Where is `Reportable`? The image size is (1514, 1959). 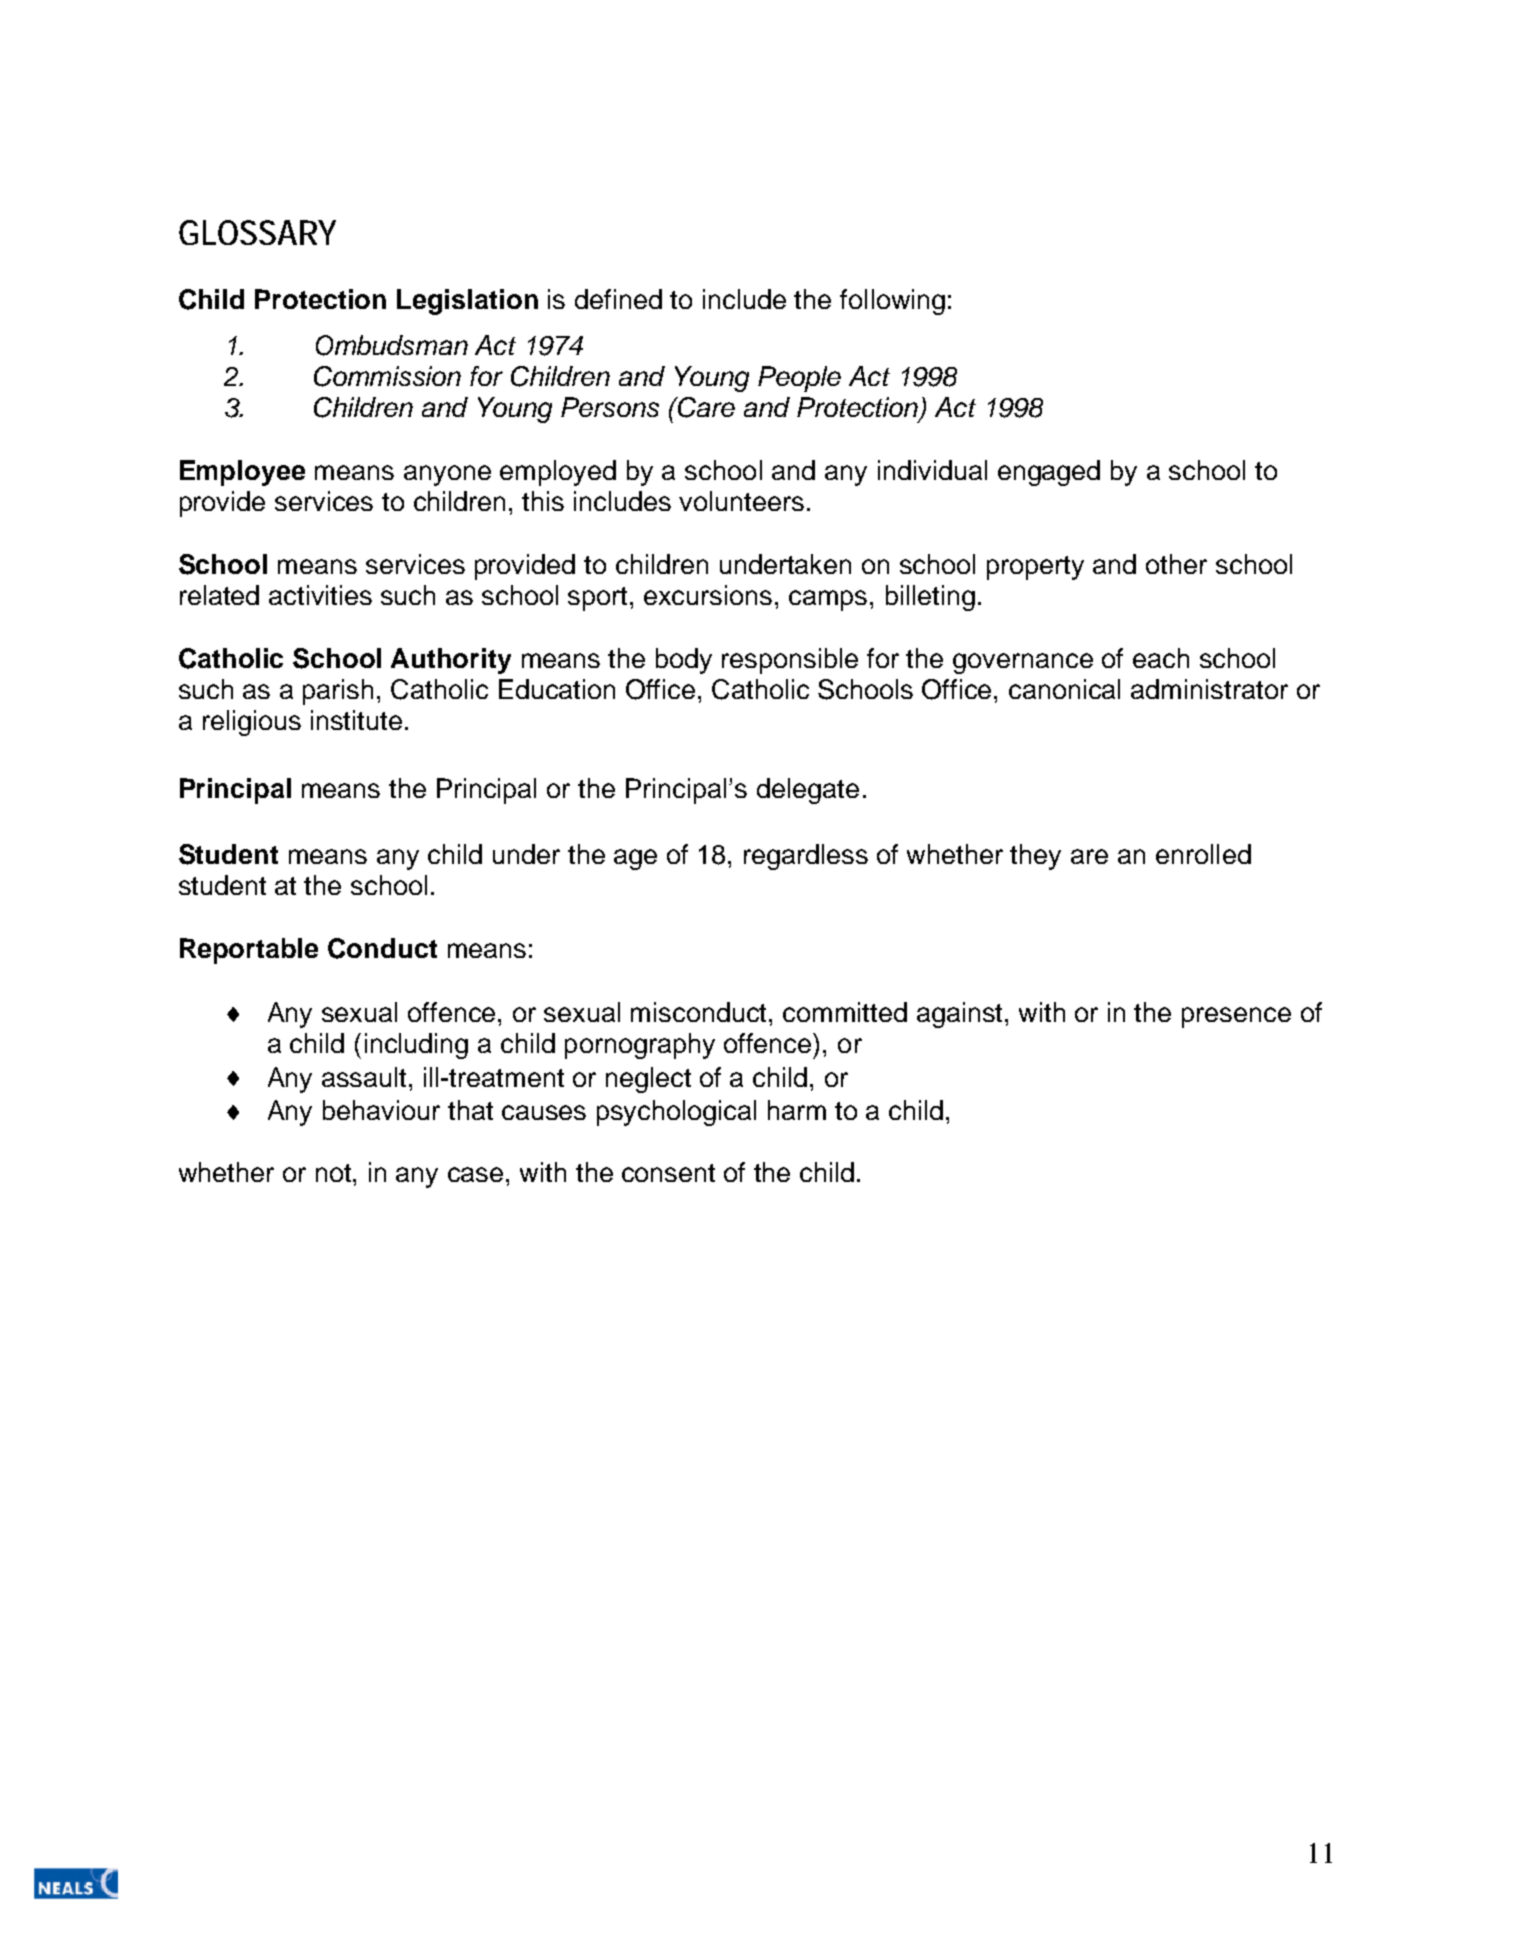 Reportable is located at coordinates (249, 951).
